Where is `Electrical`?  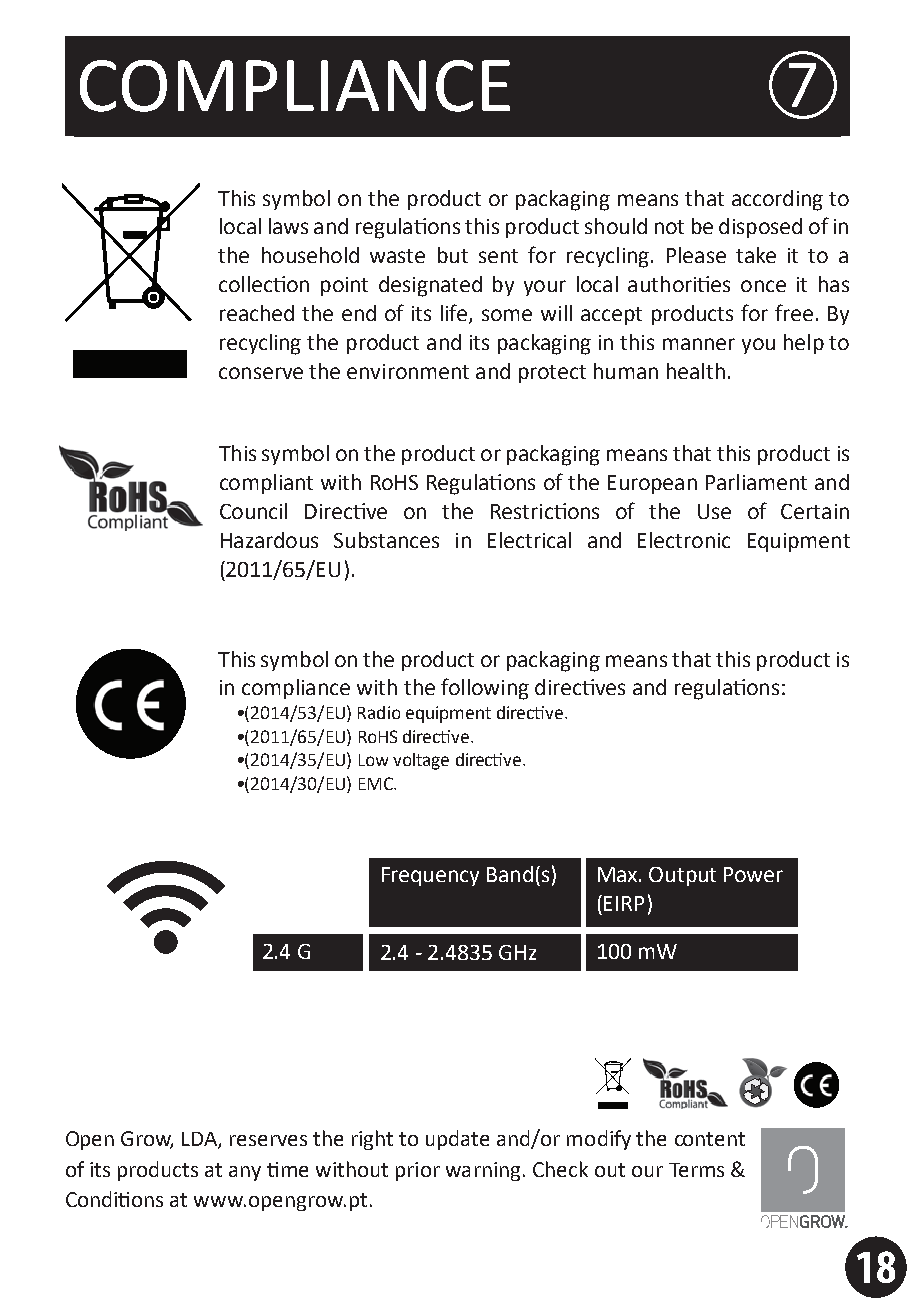 Electrical is located at coordinates (529, 540).
